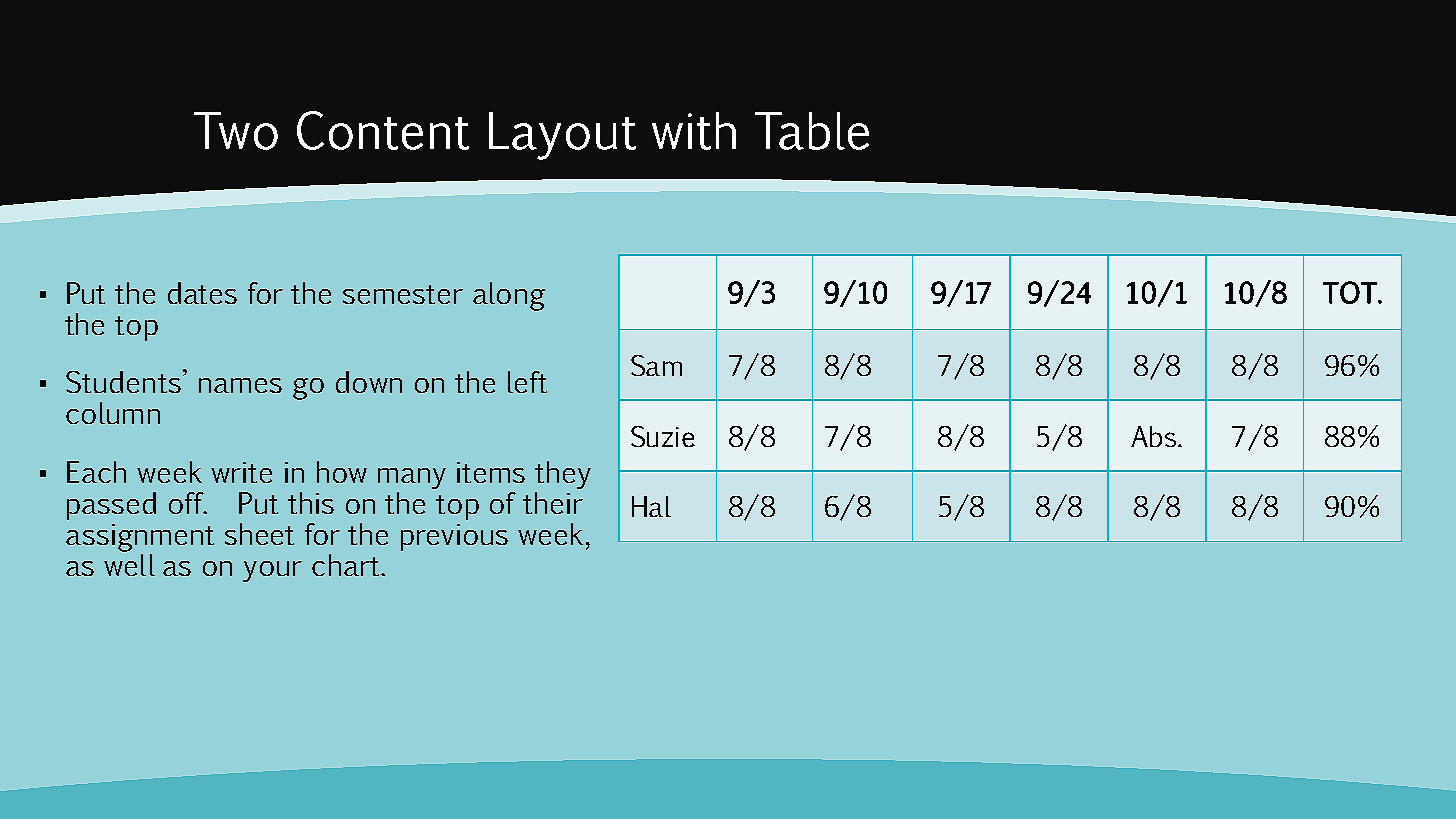 This screenshot has height=819, width=1456. Describe the element at coordinates (663, 436) in the screenshot. I see `Suzie` at that location.
